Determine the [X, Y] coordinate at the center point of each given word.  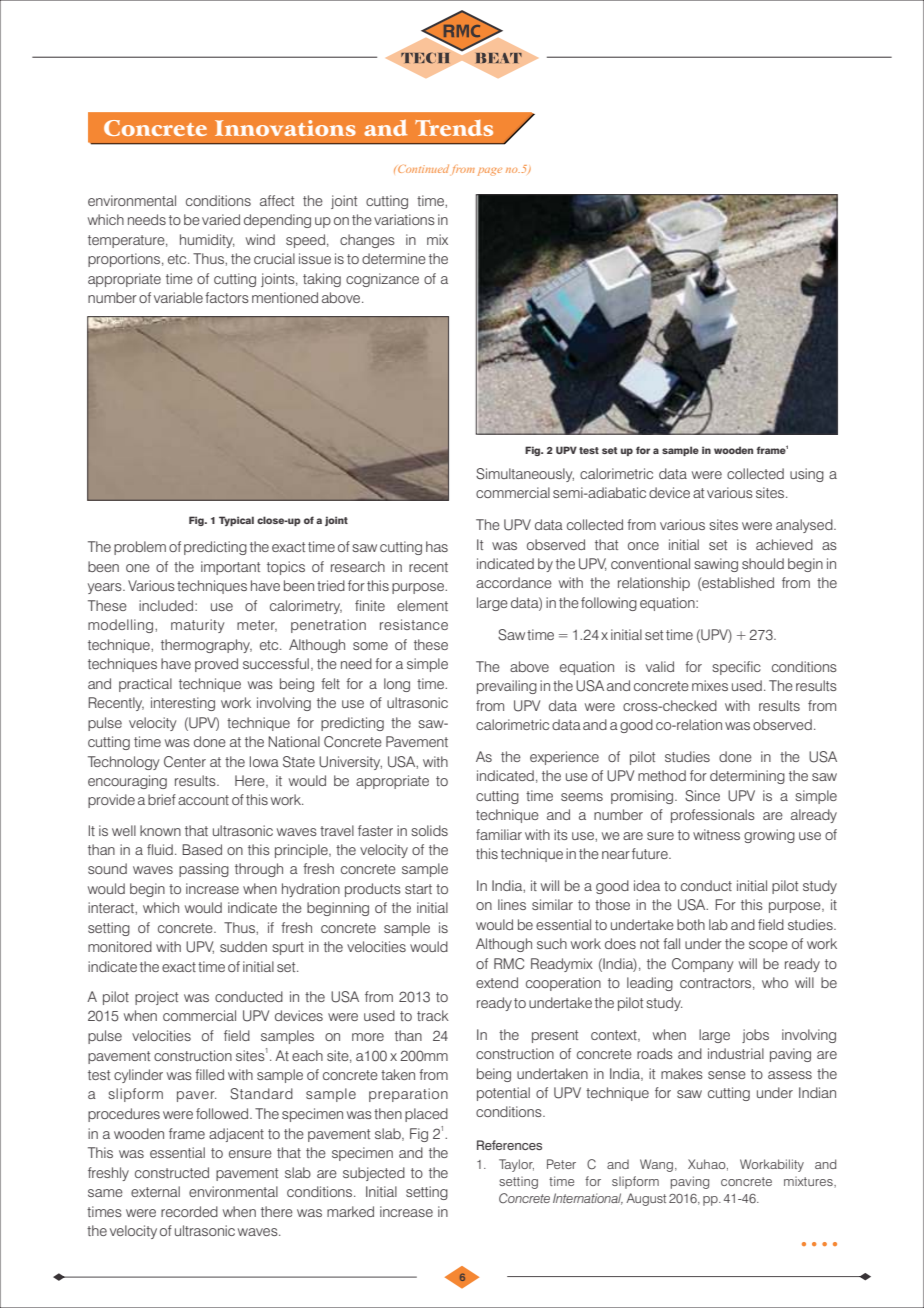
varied [221, 219]
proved [216, 665]
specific [736, 668]
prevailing [507, 687]
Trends [454, 127]
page [490, 172]
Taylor [516, 1165]
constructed [172, 1172]
